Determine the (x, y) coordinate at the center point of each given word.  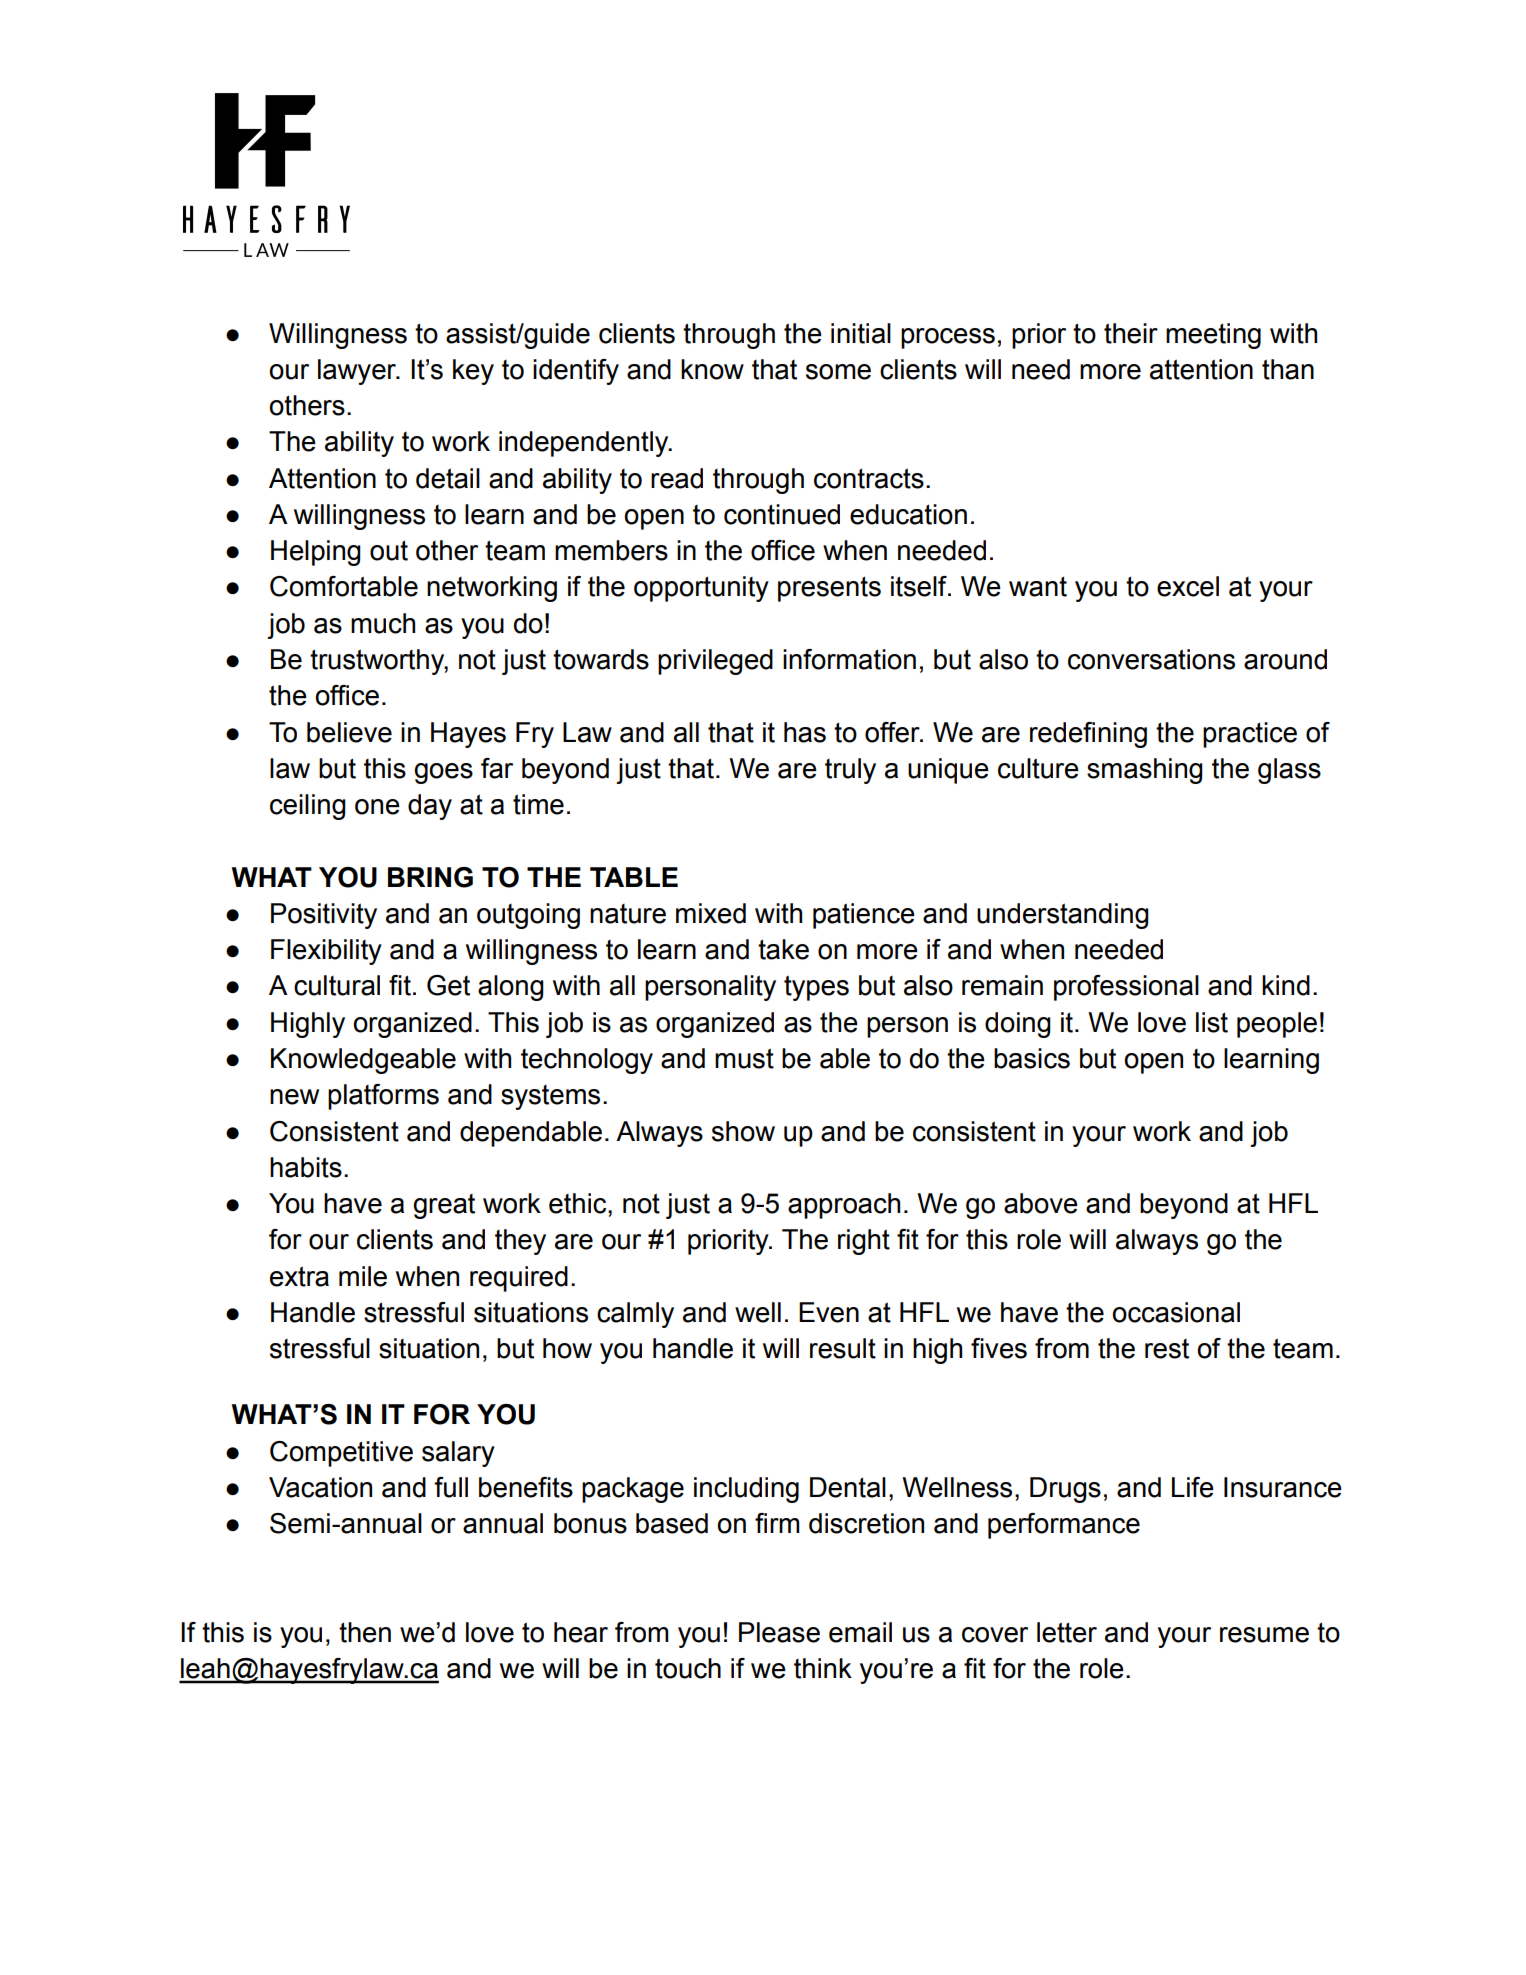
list (1212, 1022)
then (365, 1632)
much (383, 623)
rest (1167, 1349)
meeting (1213, 336)
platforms (383, 1097)
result (843, 1348)
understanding (1063, 916)
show (743, 1131)
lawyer (358, 372)
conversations (1151, 659)
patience (864, 916)
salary (458, 1454)
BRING (430, 877)
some (838, 372)
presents (829, 589)
